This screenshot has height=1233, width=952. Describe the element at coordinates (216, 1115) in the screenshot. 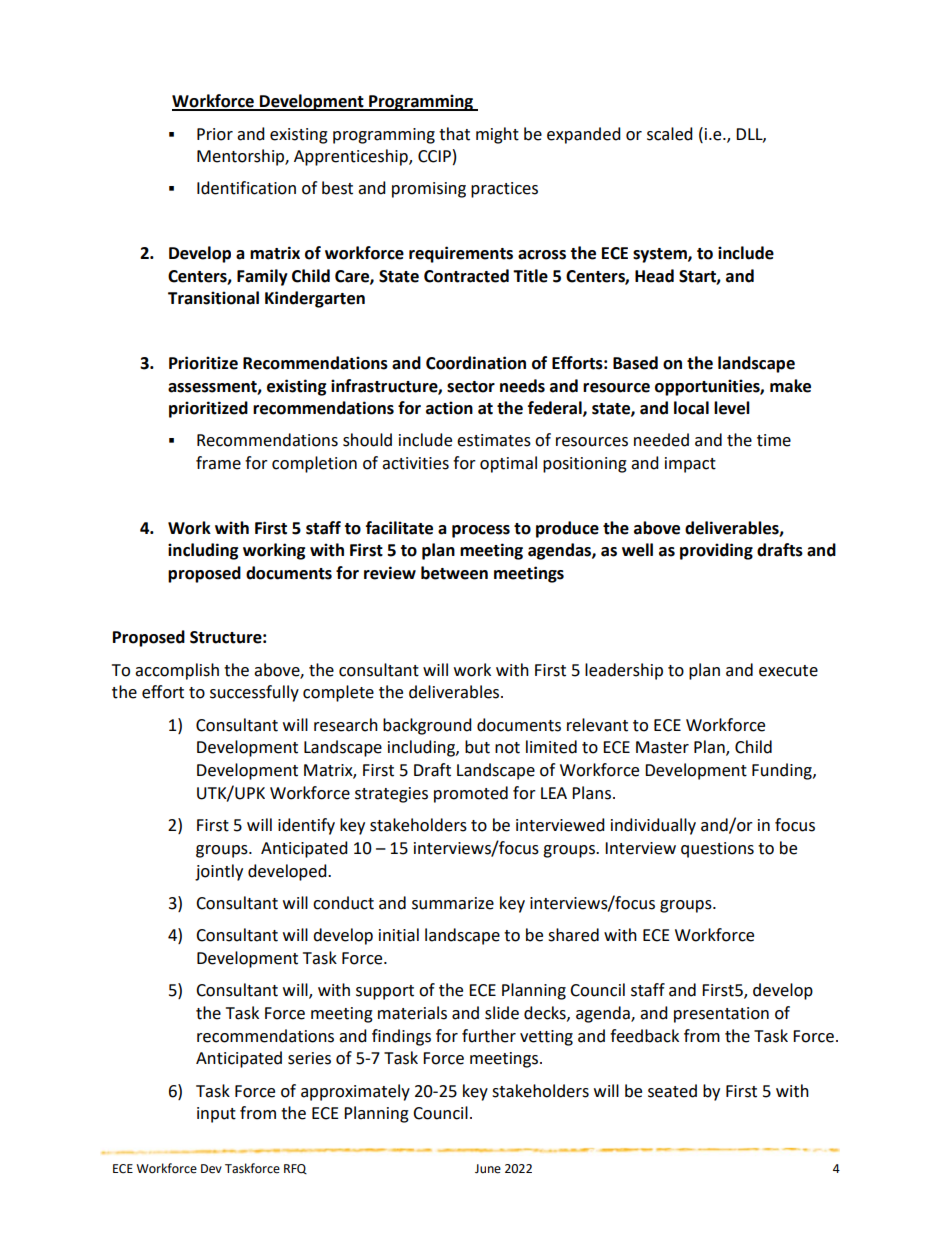

I see `input` at that location.
